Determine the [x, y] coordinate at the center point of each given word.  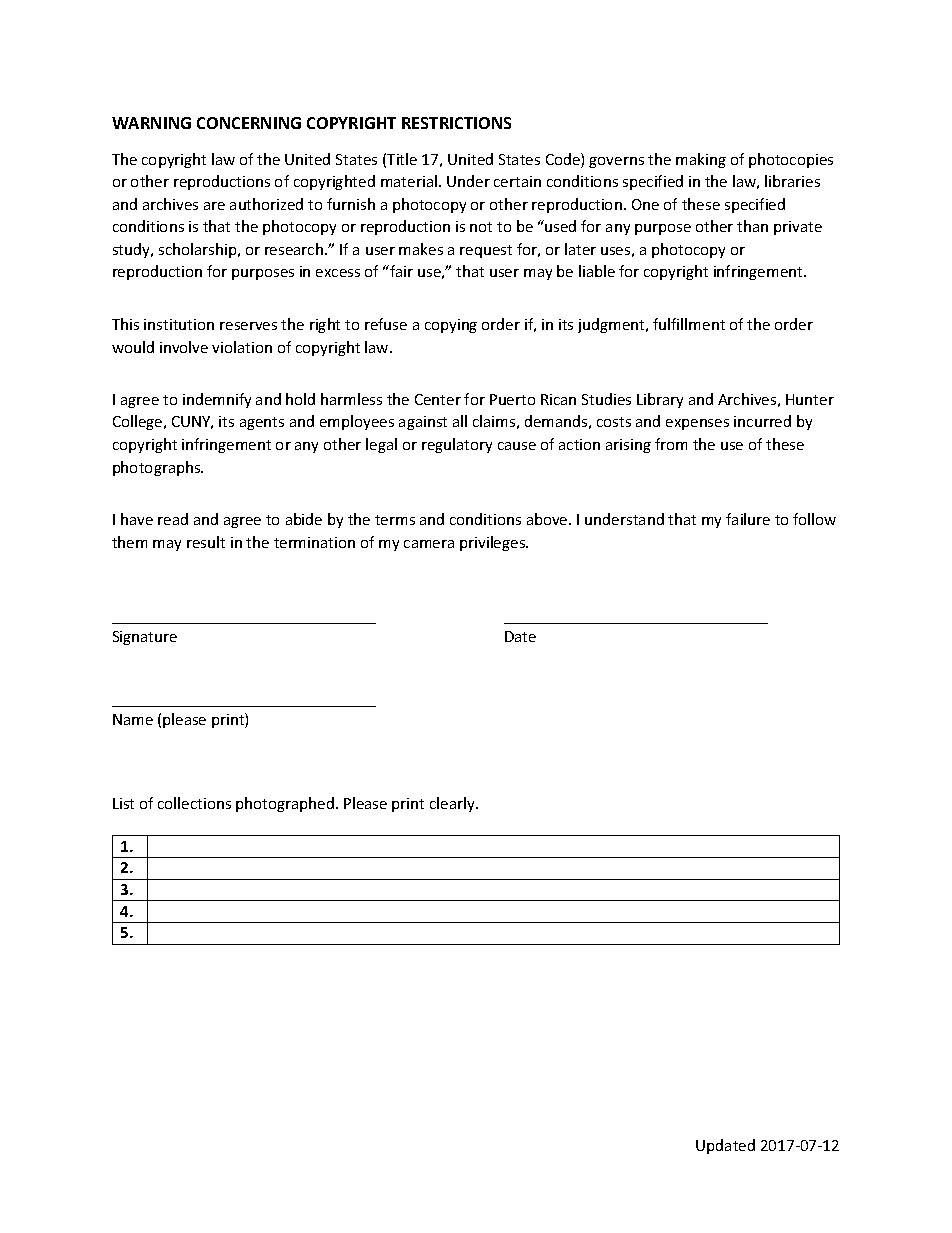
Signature [145, 638]
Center [438, 399]
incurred [762, 421]
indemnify [217, 400]
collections [194, 803]
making [701, 160]
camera [429, 544]
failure [748, 519]
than [752, 226]
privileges [494, 543]
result [206, 542]
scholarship [199, 250]
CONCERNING [249, 123]
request [486, 251]
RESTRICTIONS [456, 123]
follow [814, 519]
